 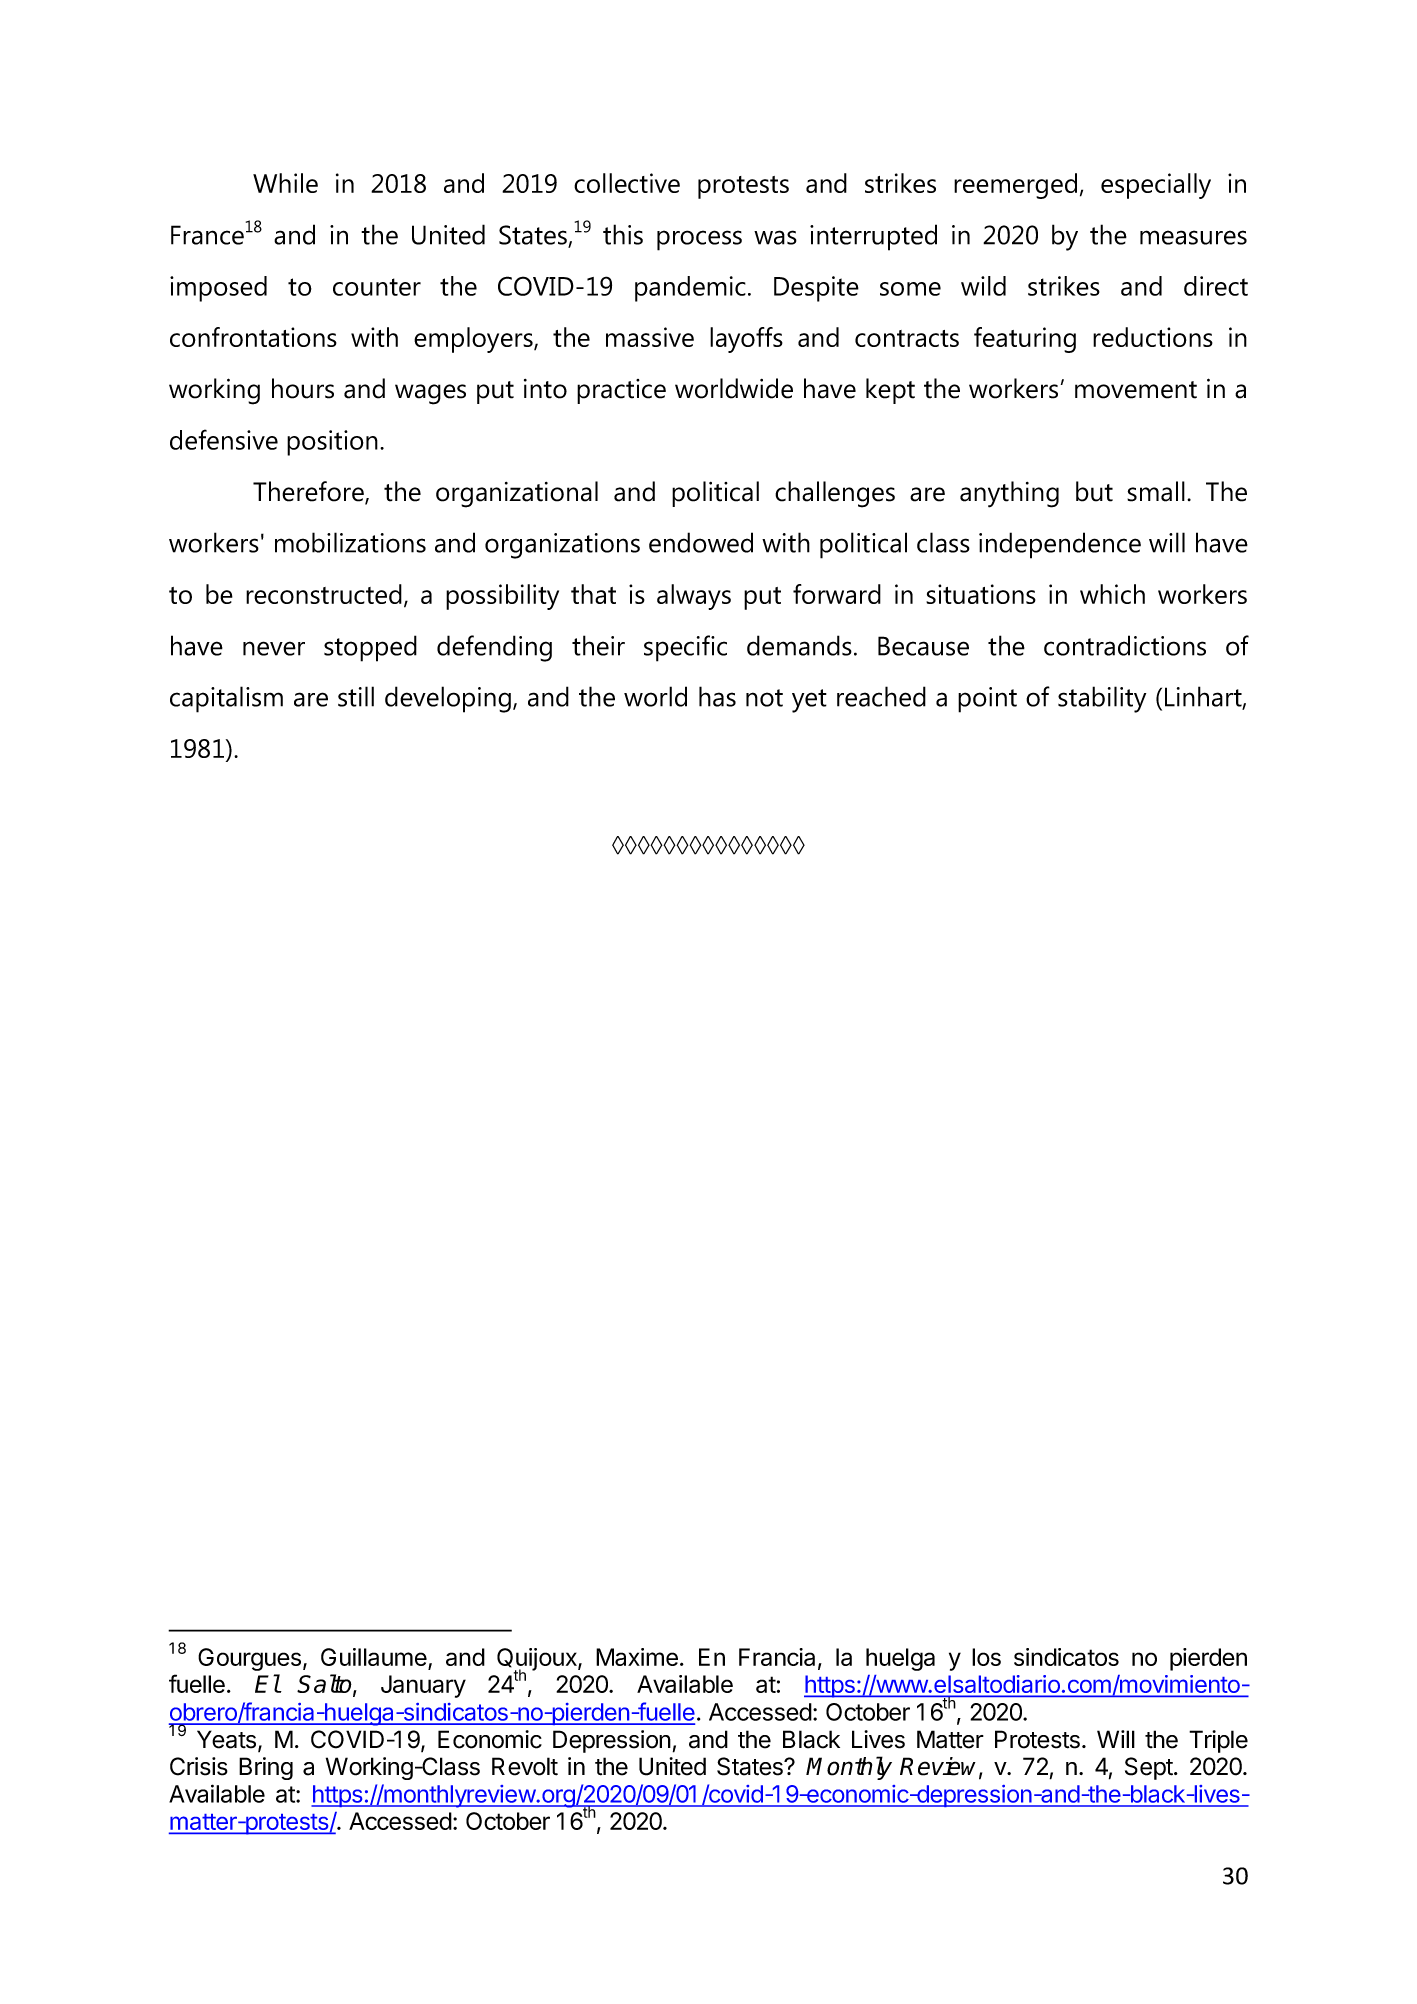 What do you see at coordinates (356, 696) in the screenshot?
I see `still` at bounding box center [356, 696].
